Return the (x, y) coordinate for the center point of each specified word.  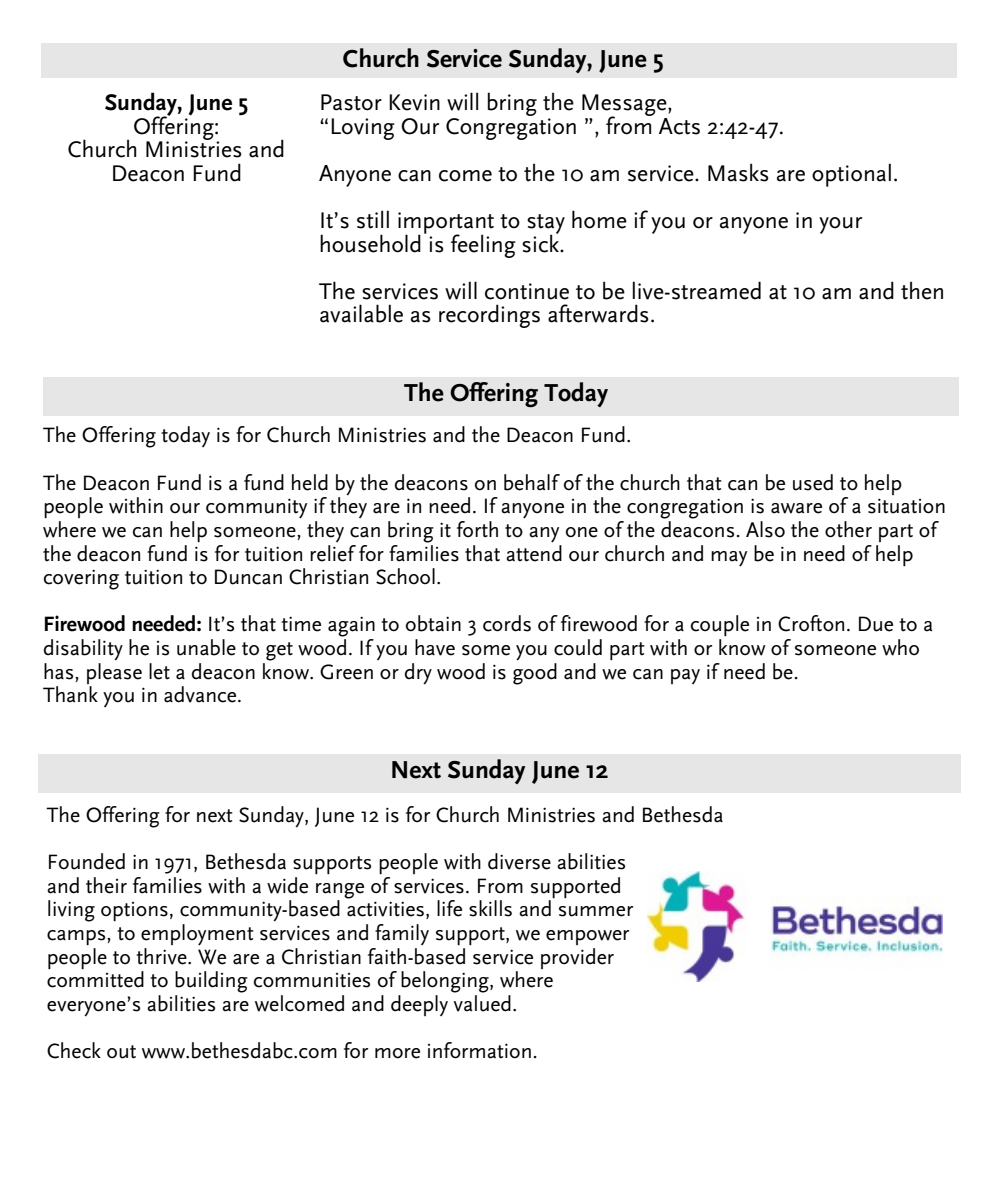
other (848, 529)
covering (81, 579)
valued (482, 1002)
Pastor (351, 102)
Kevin (414, 102)
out (121, 1052)
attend (534, 552)
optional (851, 175)
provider (577, 958)
